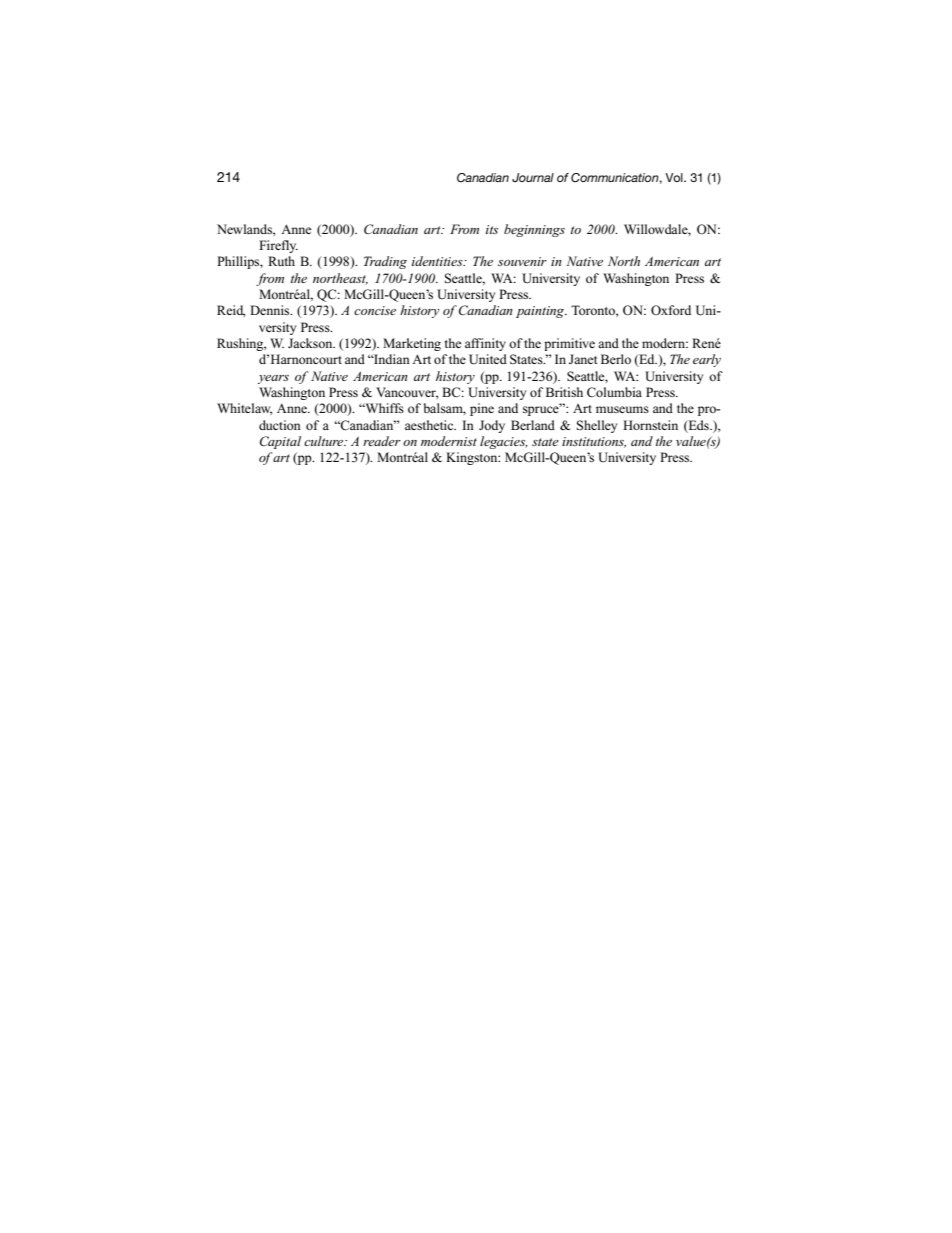 The width and height of the page is (952, 1233). I want to click on Jackson, so click(311, 343).
